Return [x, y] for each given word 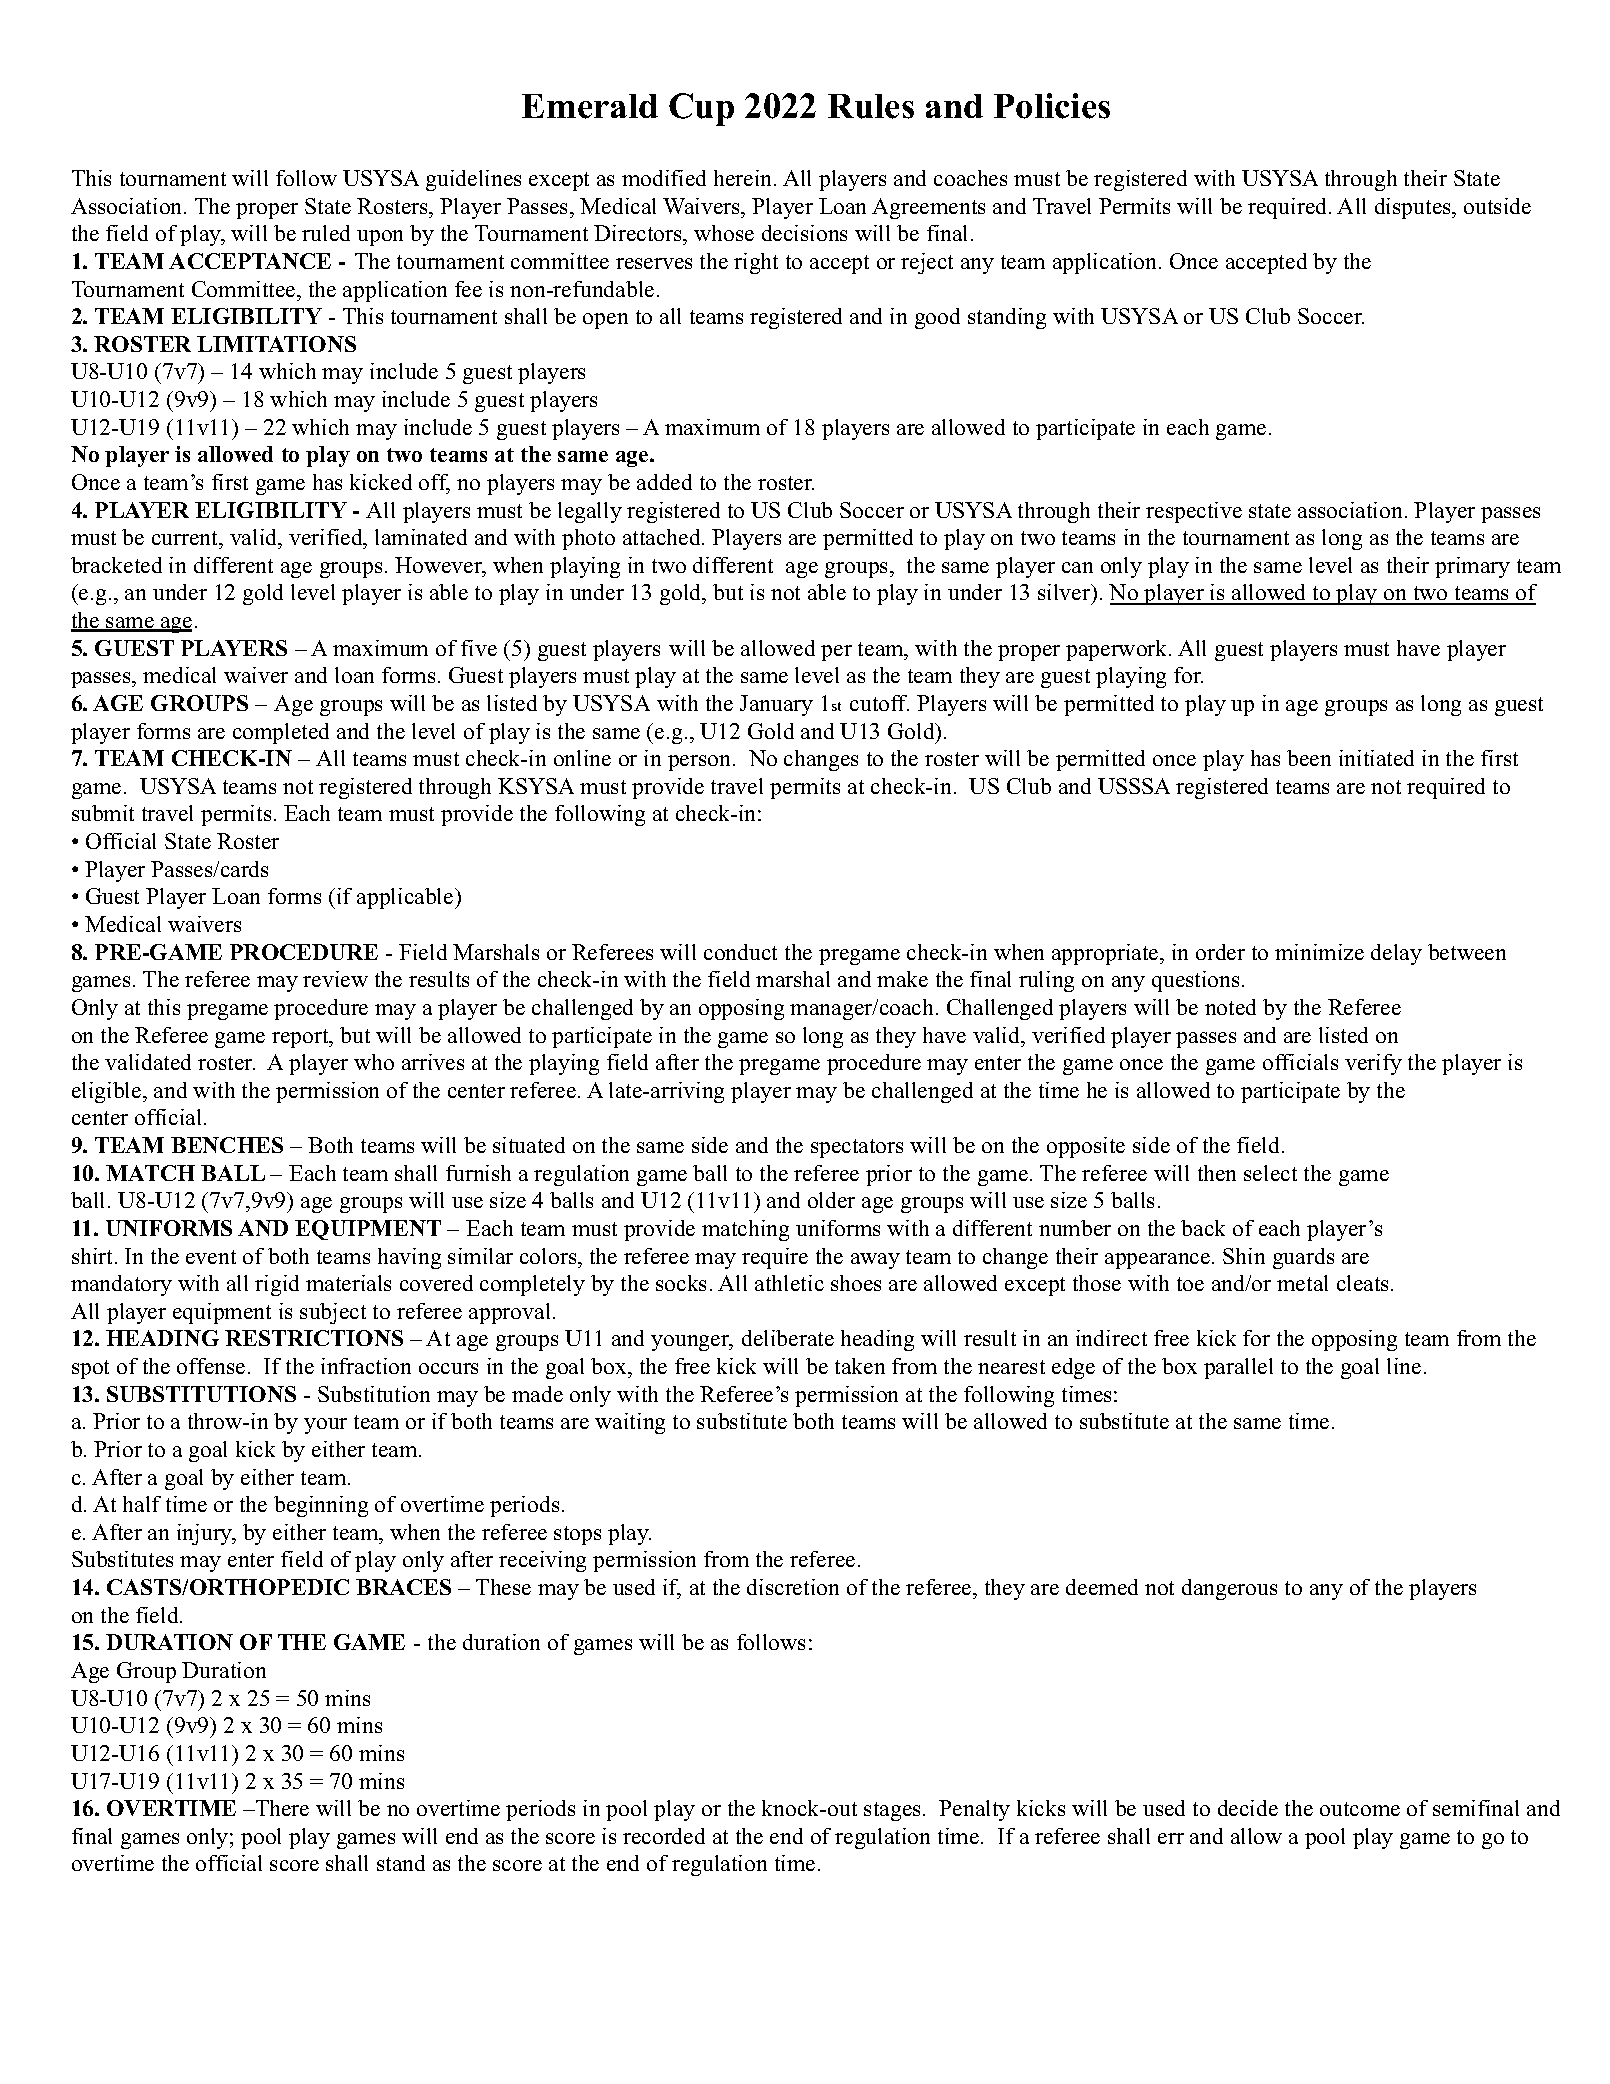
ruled [326, 233]
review [335, 979]
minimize [1319, 952]
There [281, 1808]
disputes [1414, 208]
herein [744, 178]
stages [892, 1811]
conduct [740, 952]
